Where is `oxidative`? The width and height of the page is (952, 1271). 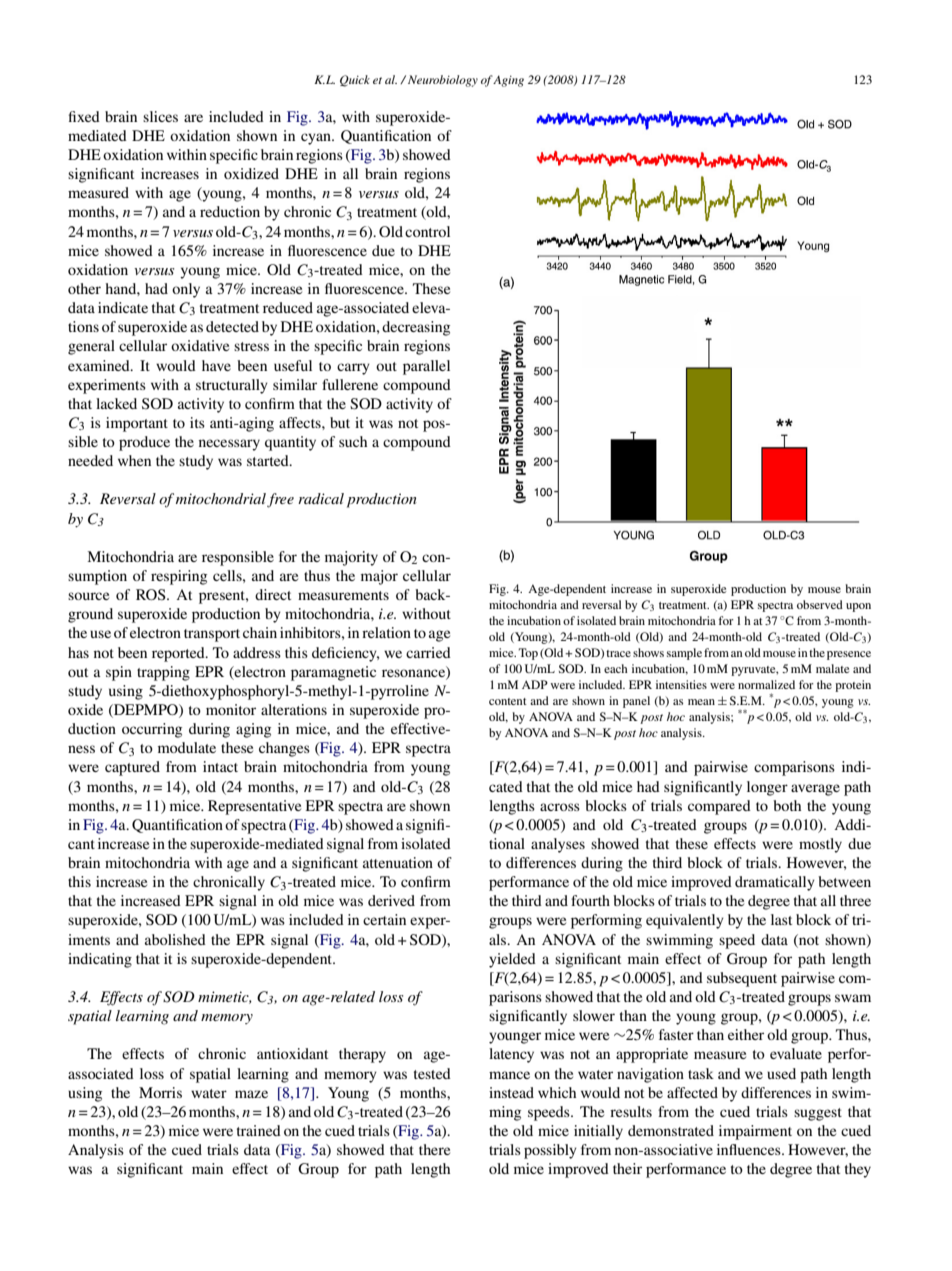
oxidative is located at coordinates (200, 345).
